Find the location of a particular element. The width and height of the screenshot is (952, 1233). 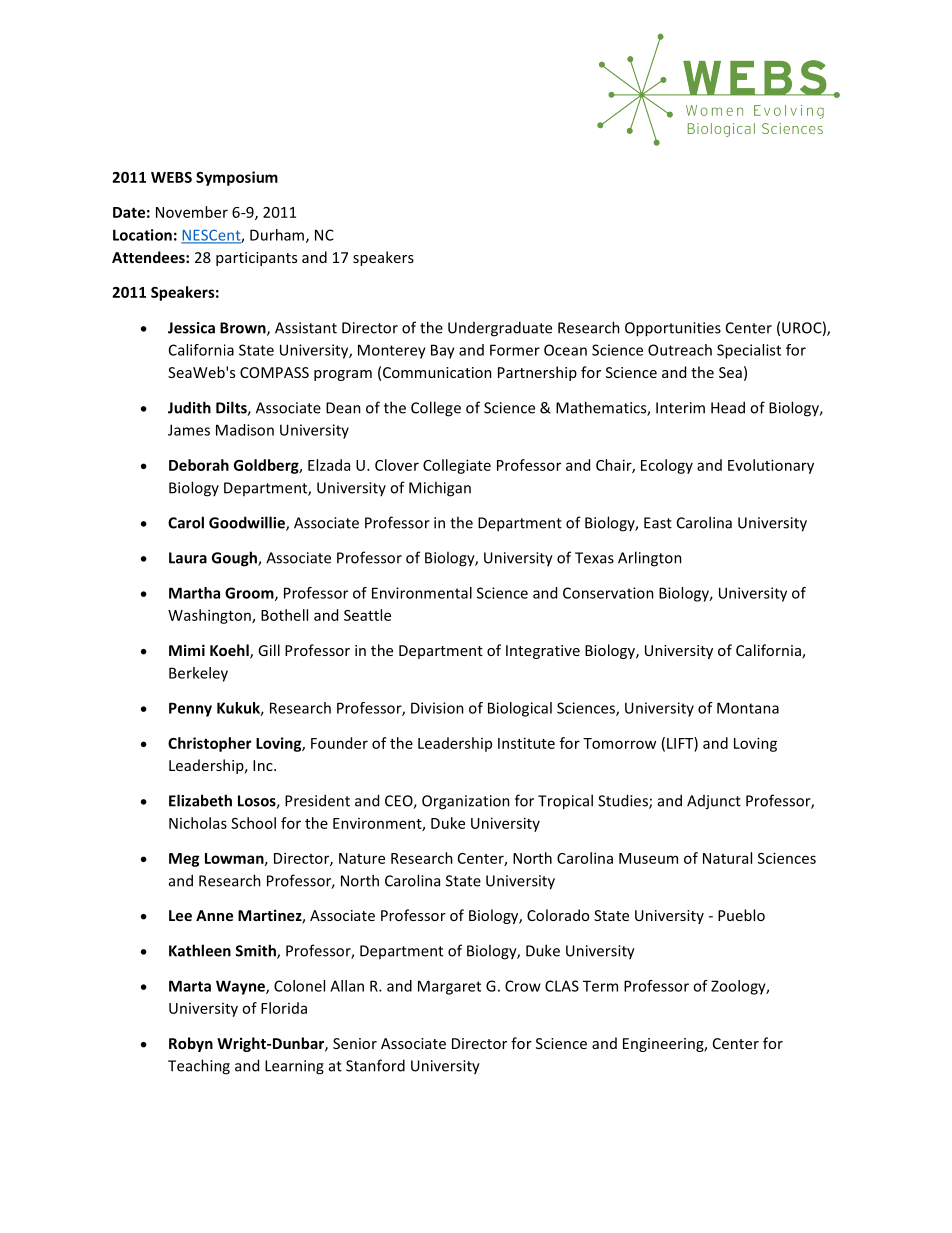

Michigan is located at coordinates (440, 489).
